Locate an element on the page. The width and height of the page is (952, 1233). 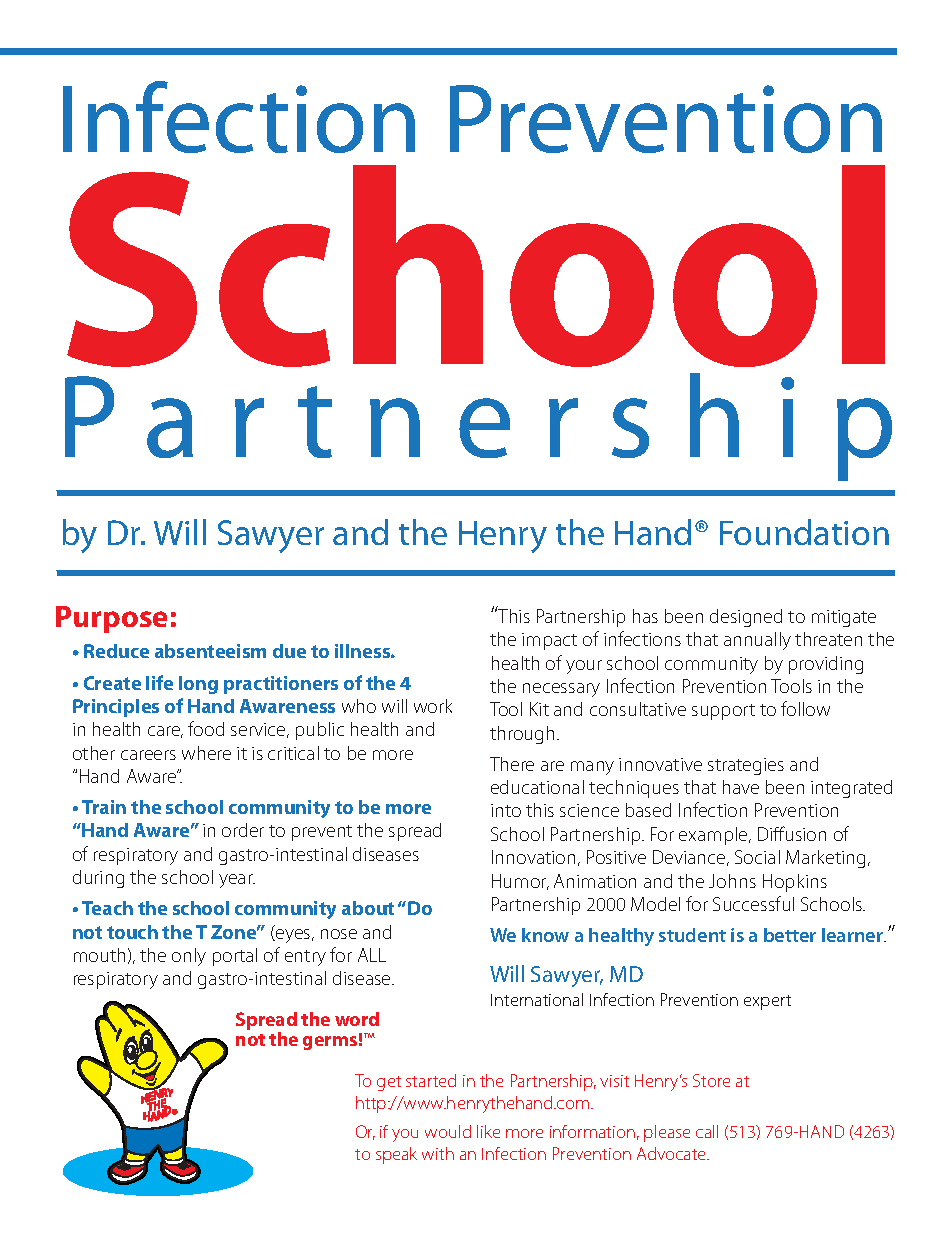
impact is located at coordinates (549, 641).
